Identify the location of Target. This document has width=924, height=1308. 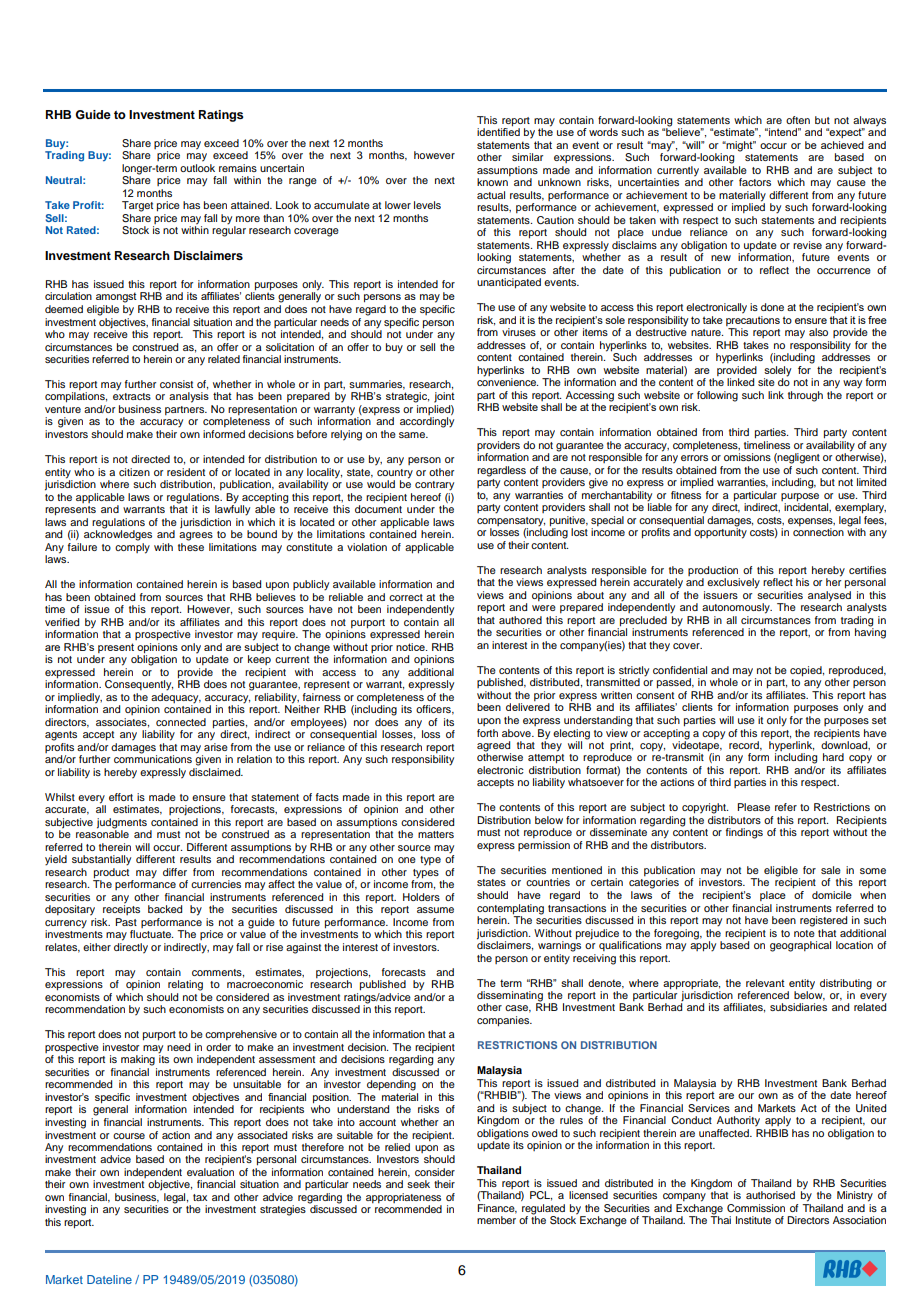
(137, 206).
